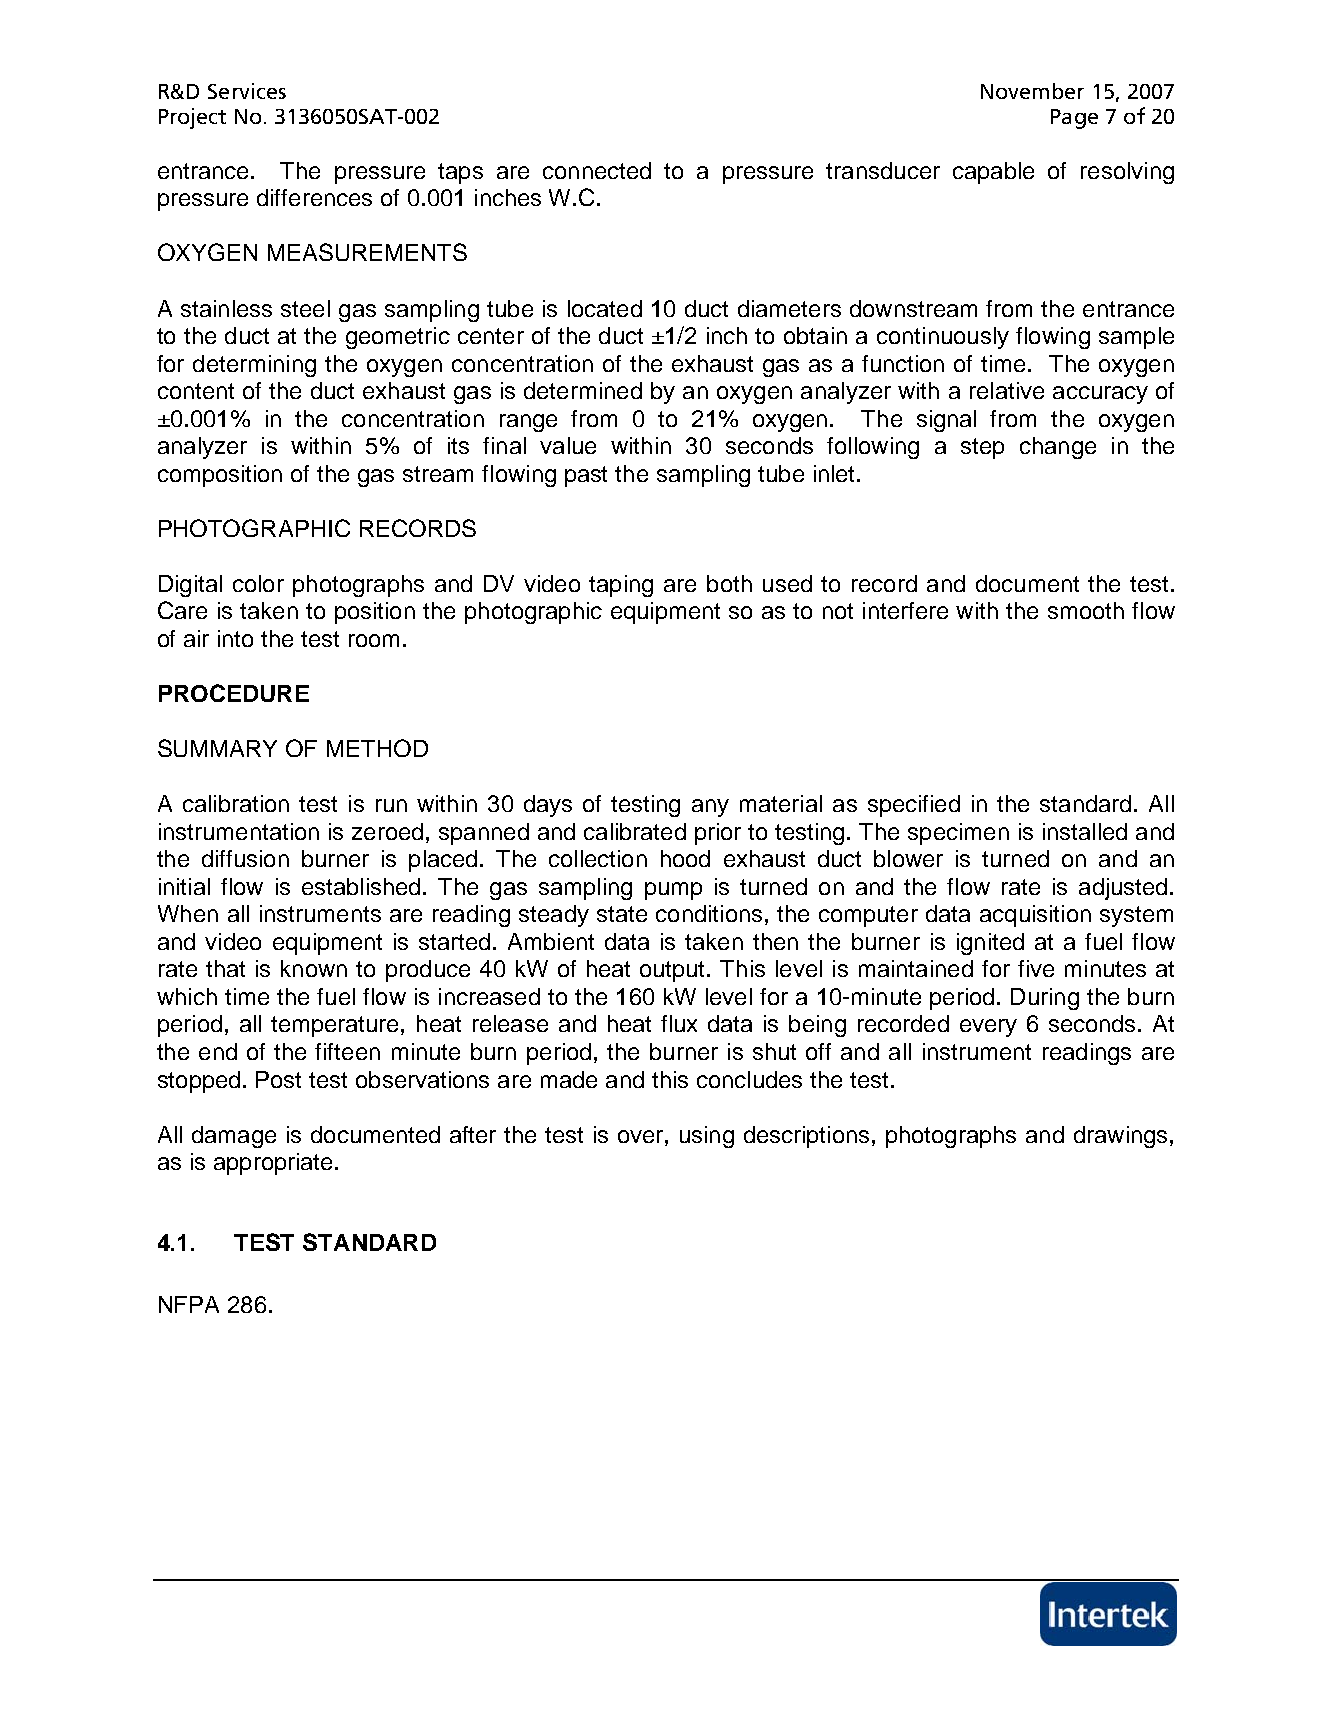 This screenshot has height=1724, width=1332. I want to click on connected, so click(597, 170).
